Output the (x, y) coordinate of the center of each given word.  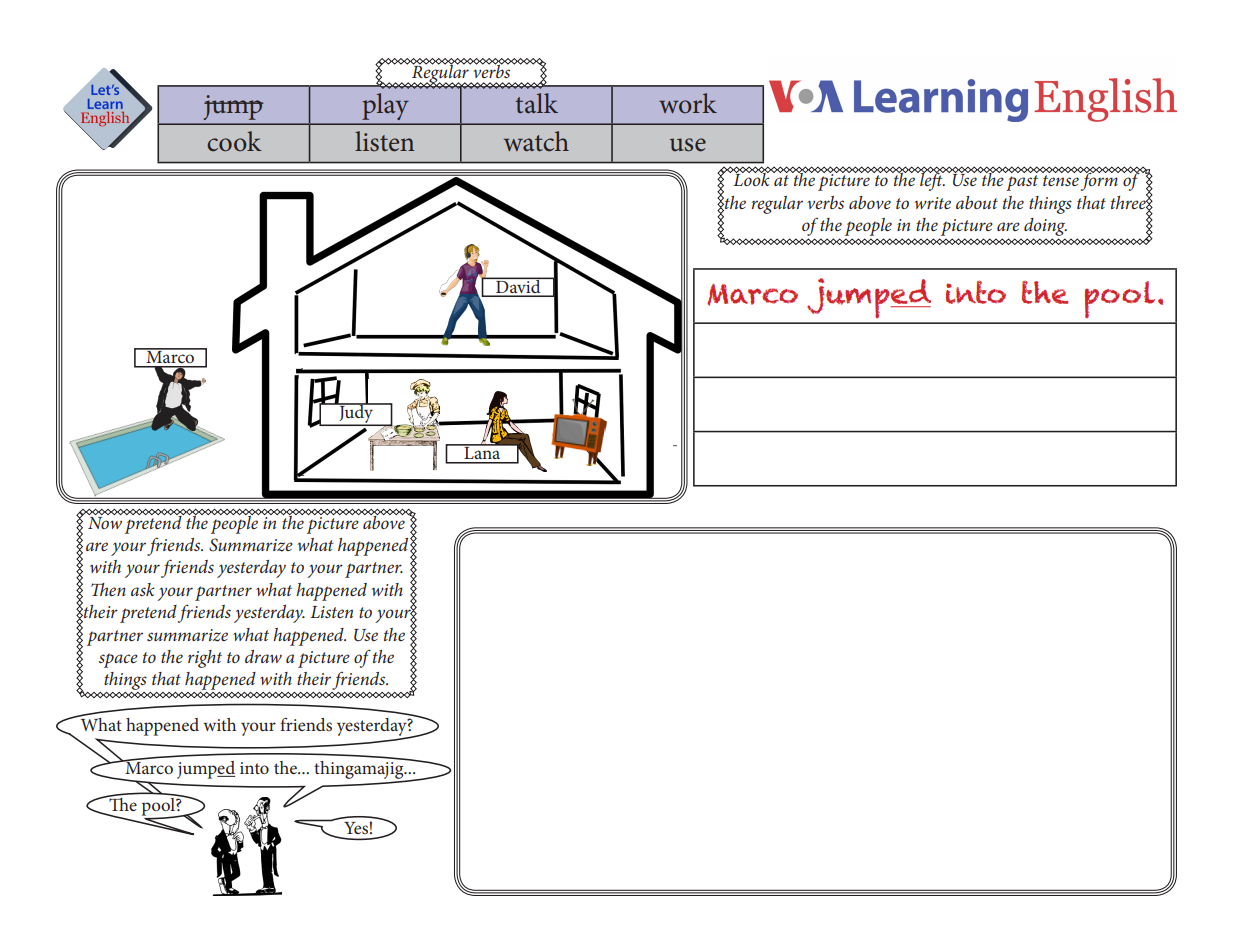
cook (234, 141)
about (977, 202)
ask (143, 589)
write (932, 203)
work (688, 103)
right (205, 659)
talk (536, 103)
